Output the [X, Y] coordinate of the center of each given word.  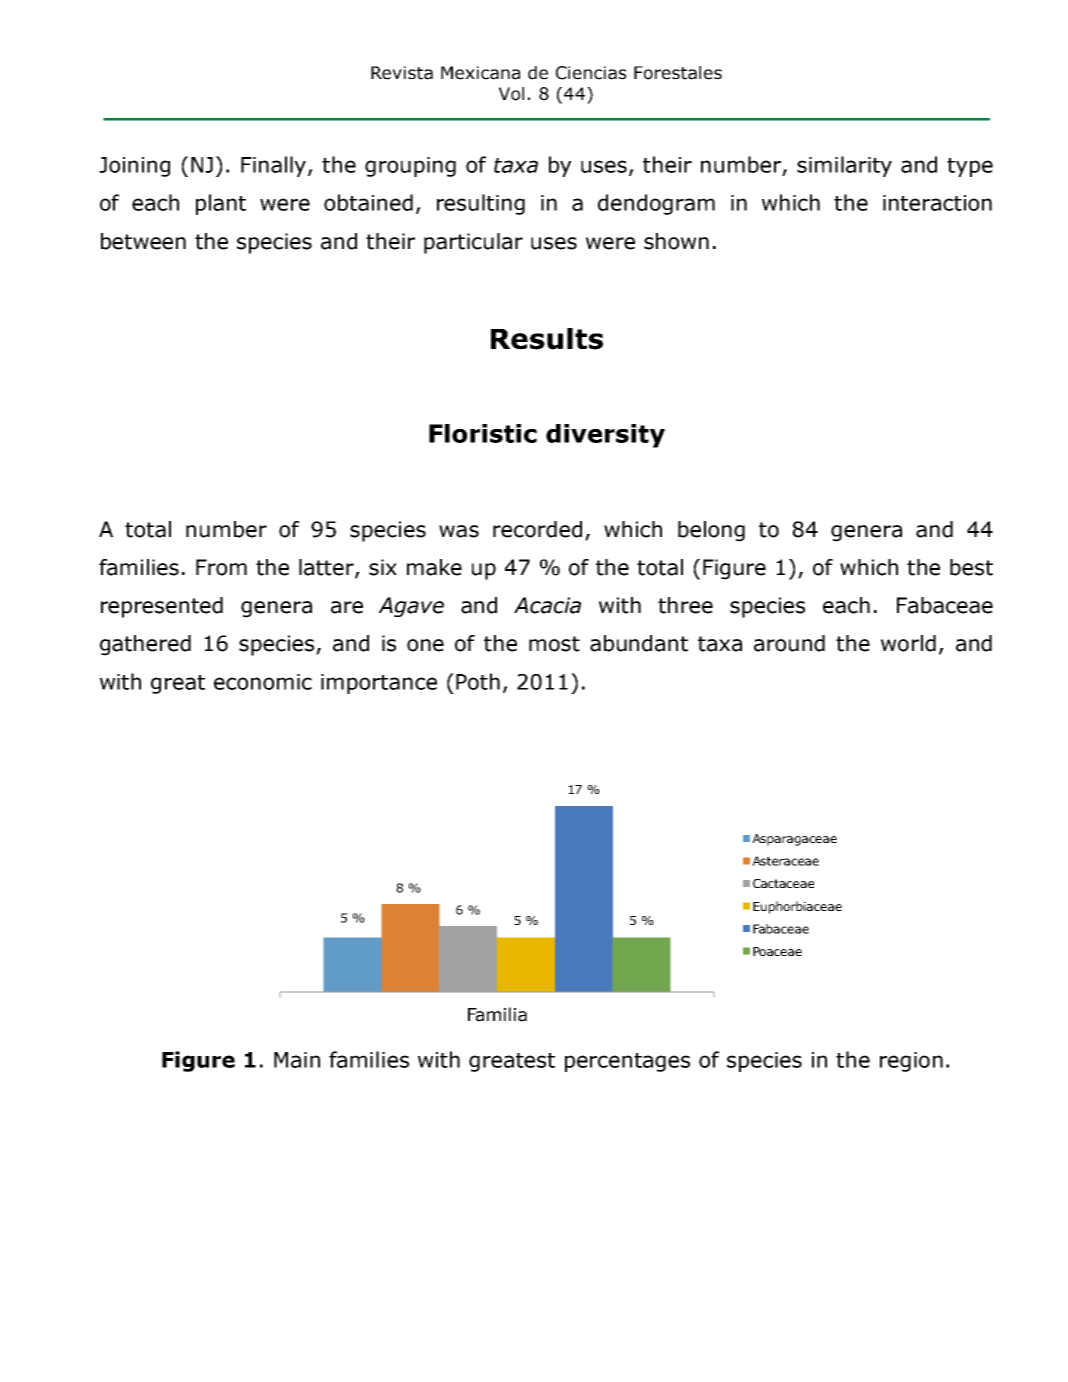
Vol [511, 94]
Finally [275, 166]
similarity [844, 166]
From [221, 567]
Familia [497, 1014]
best [971, 567]
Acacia [547, 605]
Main [297, 1060]
